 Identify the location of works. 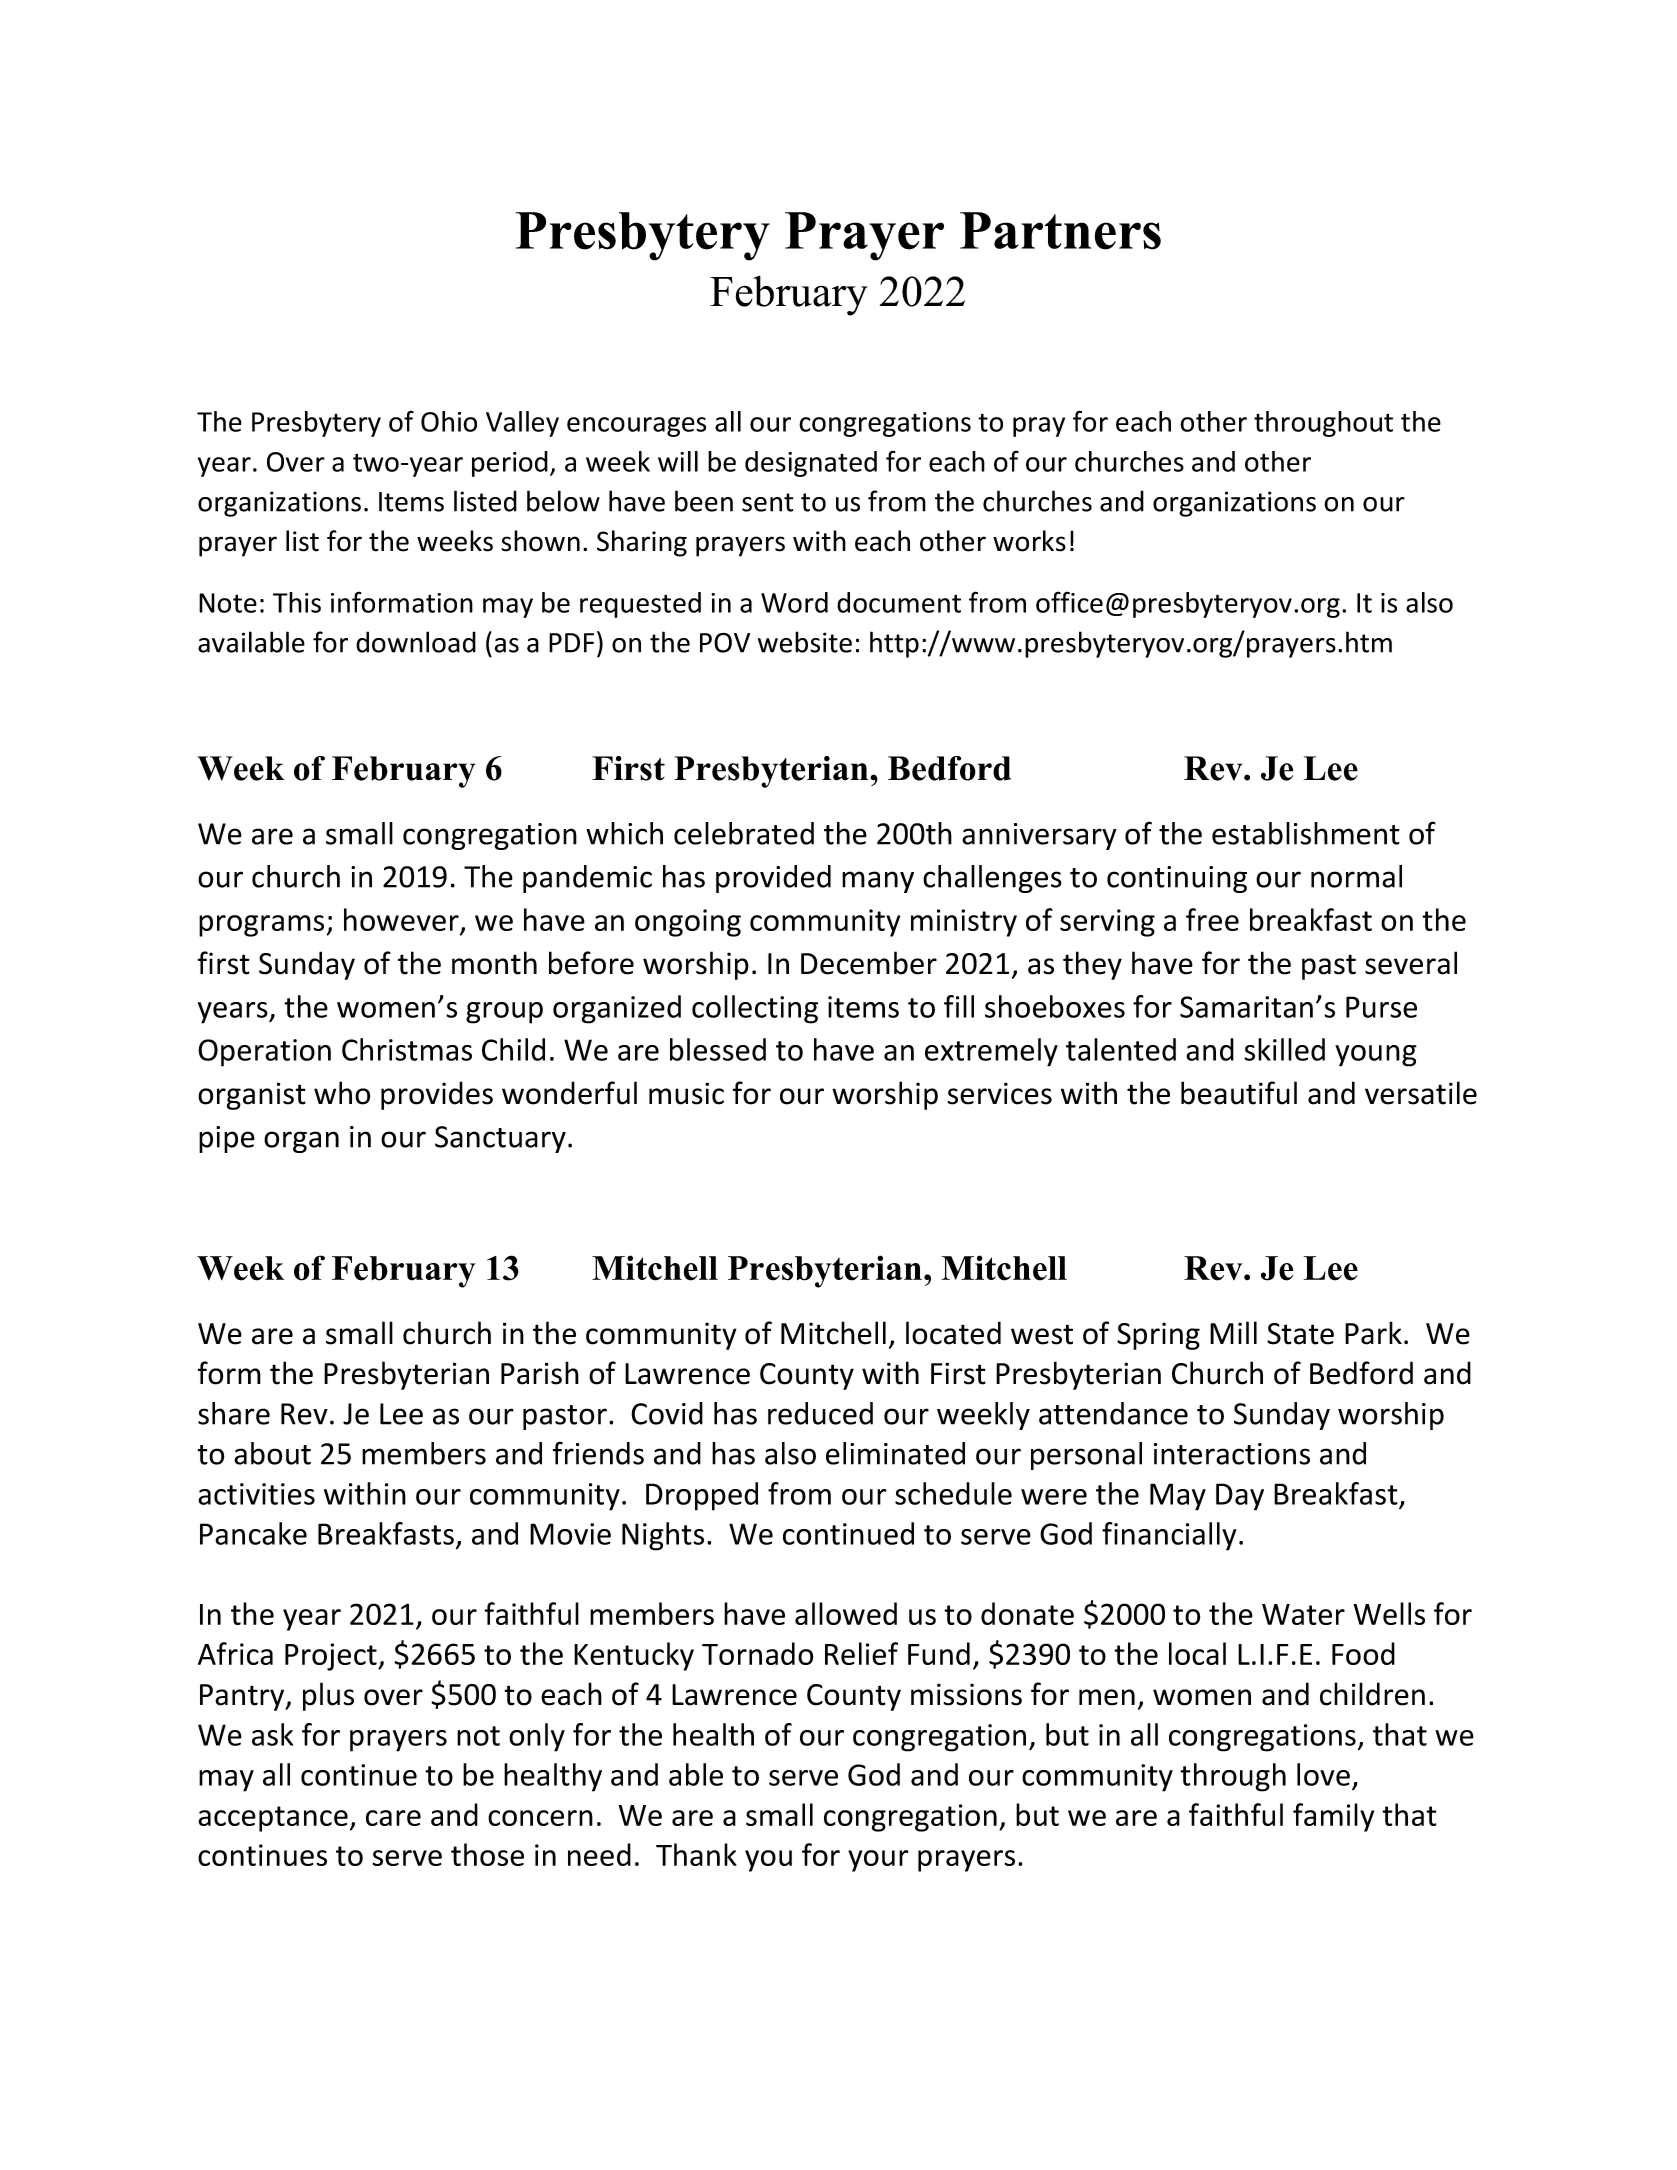
(1029, 541).
